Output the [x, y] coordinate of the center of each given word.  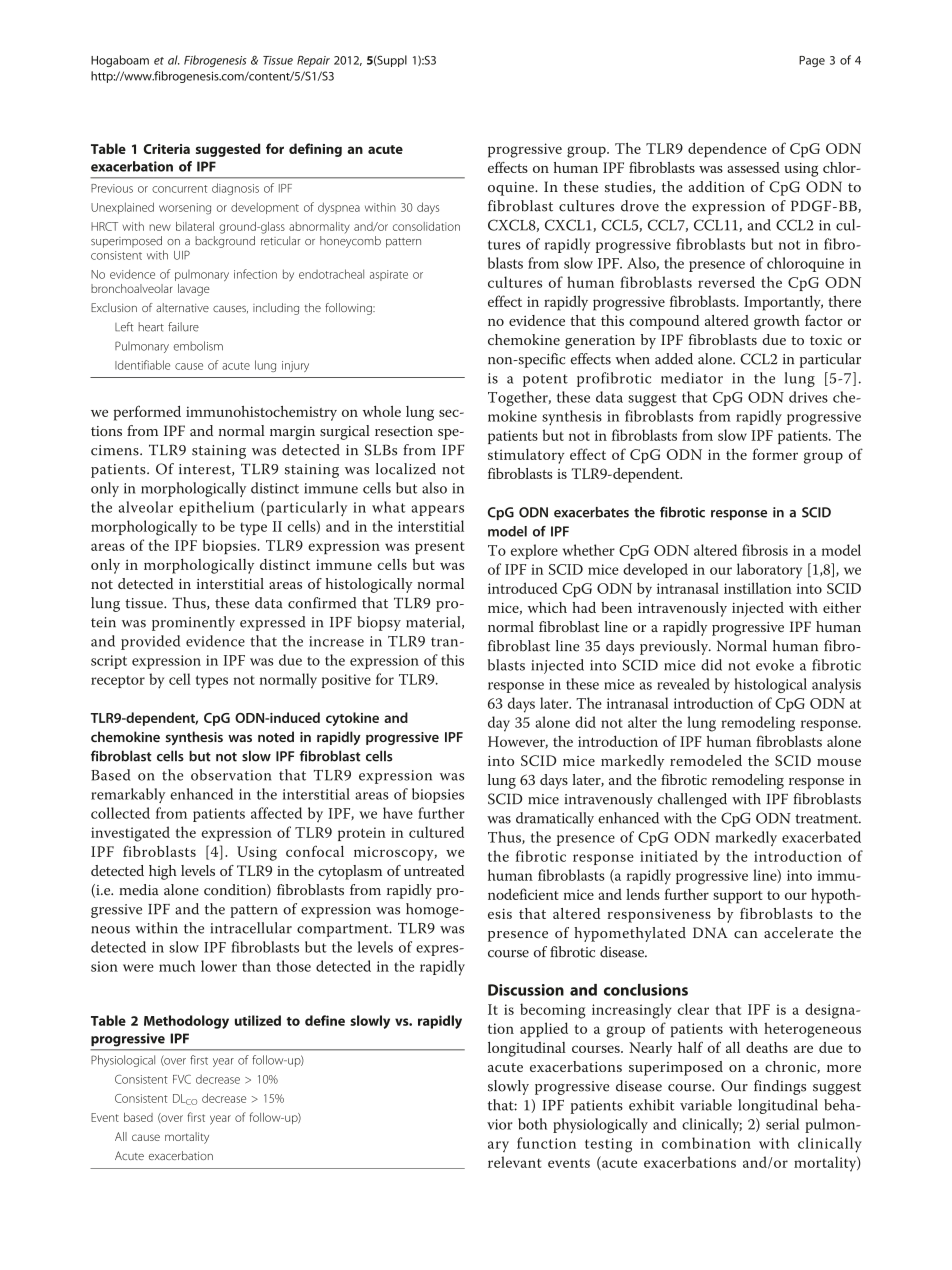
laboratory [769, 571]
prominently [193, 623]
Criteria [166, 149]
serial [782, 1124]
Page [812, 61]
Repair [313, 61]
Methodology [186, 1022]
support [738, 897]
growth [777, 322]
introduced [523, 588]
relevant [514, 1162]
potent [545, 380]
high [163, 872]
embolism [198, 346]
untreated [434, 870]
